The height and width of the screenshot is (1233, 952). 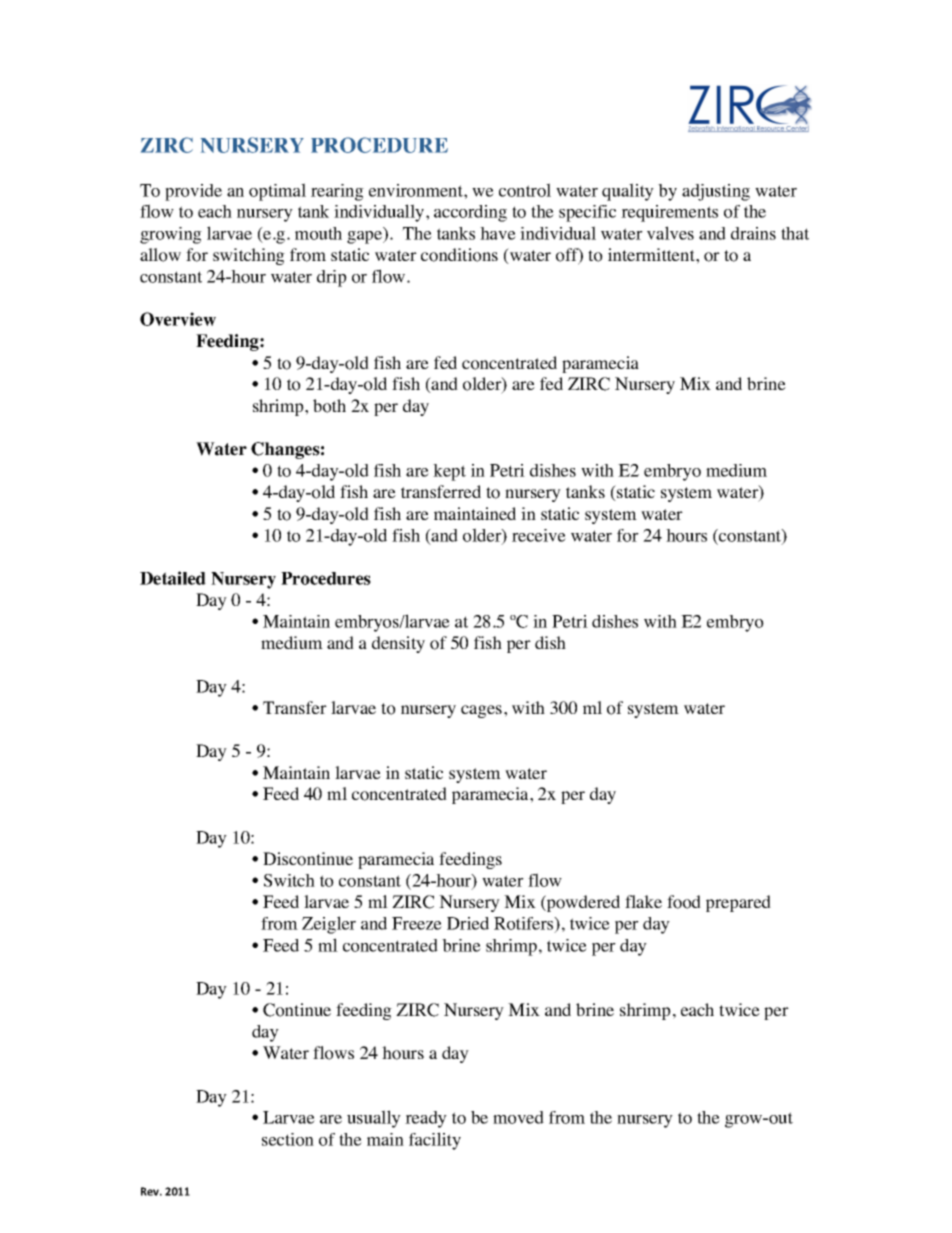 I want to click on adjusting, so click(x=716, y=192).
